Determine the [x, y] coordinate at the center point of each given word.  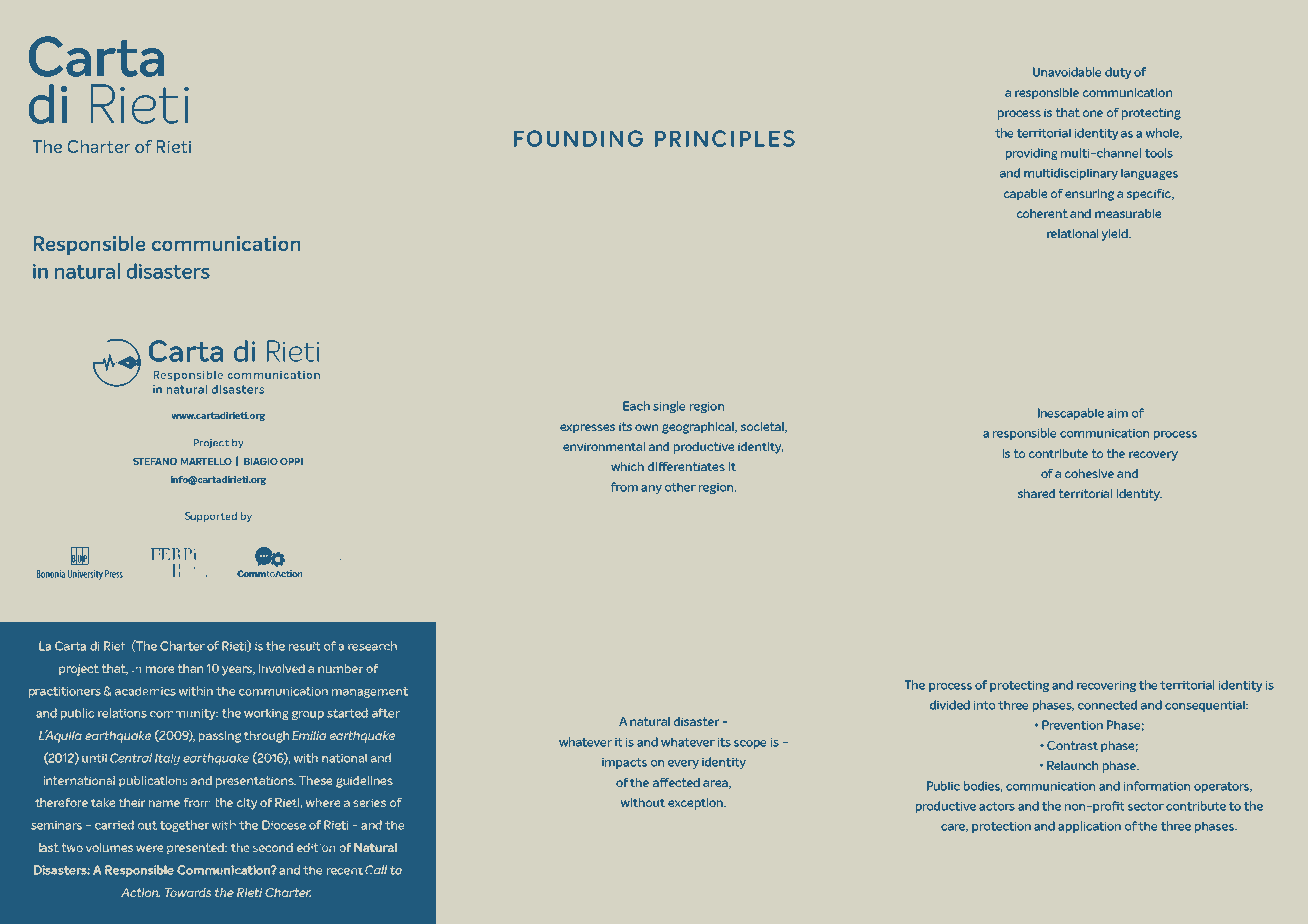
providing [1031, 154]
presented [196, 848]
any [651, 489]
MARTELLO [206, 461]
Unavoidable [1067, 72]
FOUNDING [578, 138]
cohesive [1089, 473]
